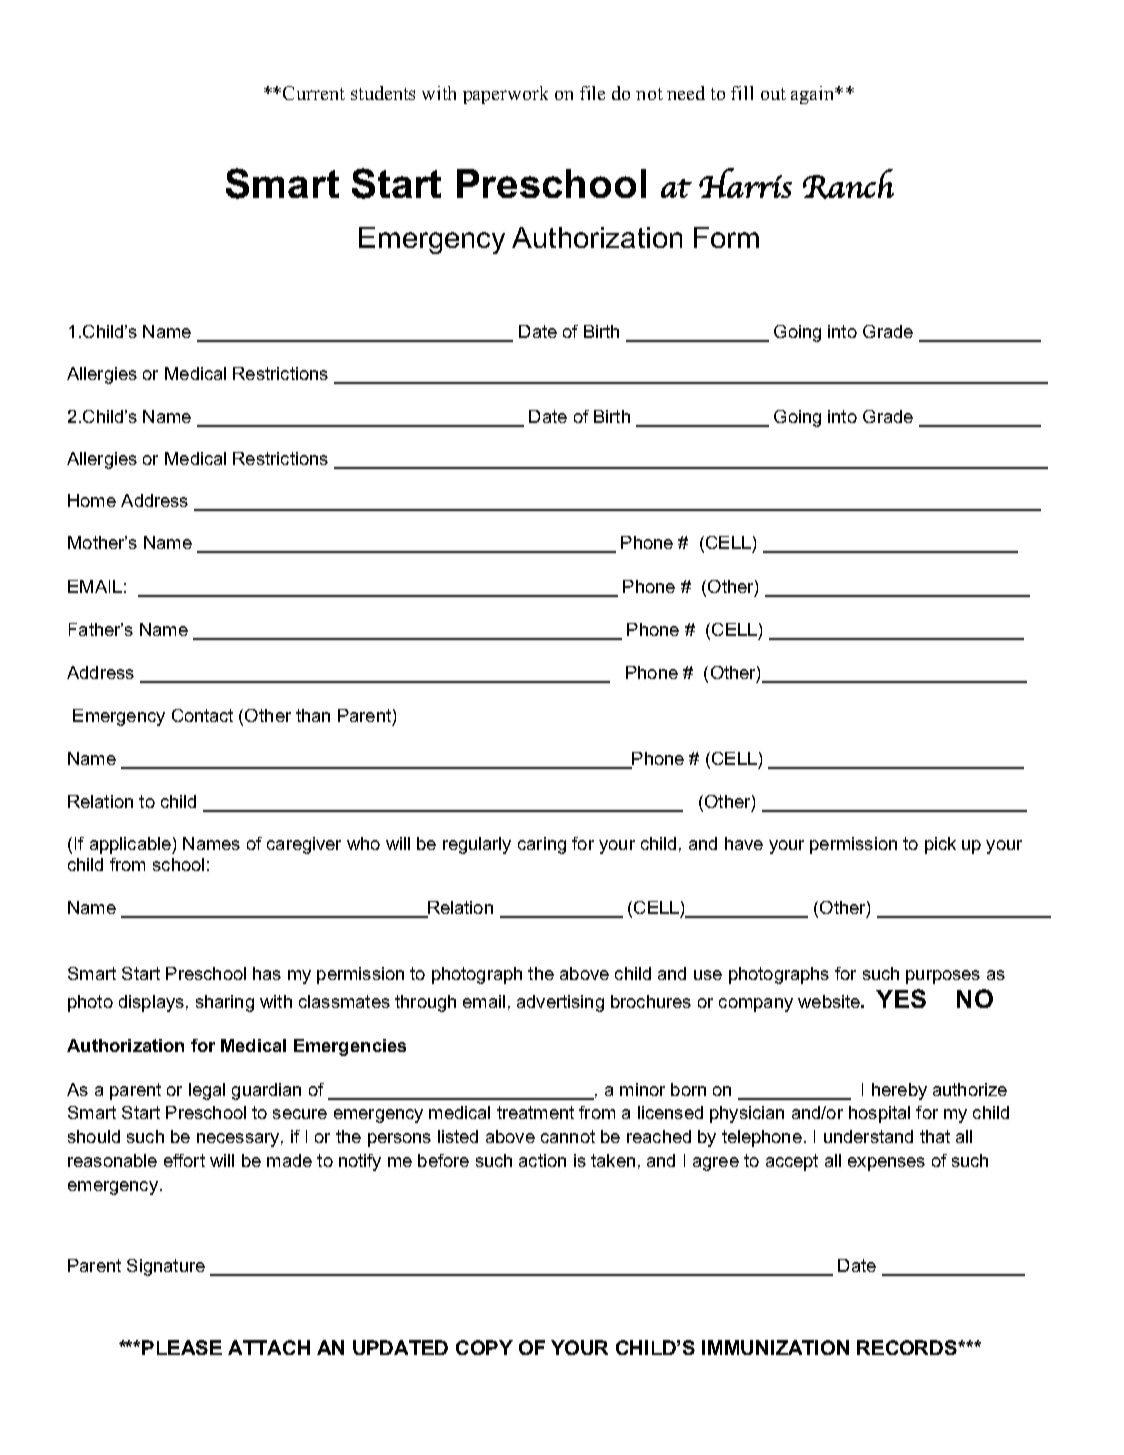 Image resolution: width=1124 pixels, height=1455 pixels. What do you see at coordinates (314, 93) in the screenshot?
I see `Current` at bounding box center [314, 93].
